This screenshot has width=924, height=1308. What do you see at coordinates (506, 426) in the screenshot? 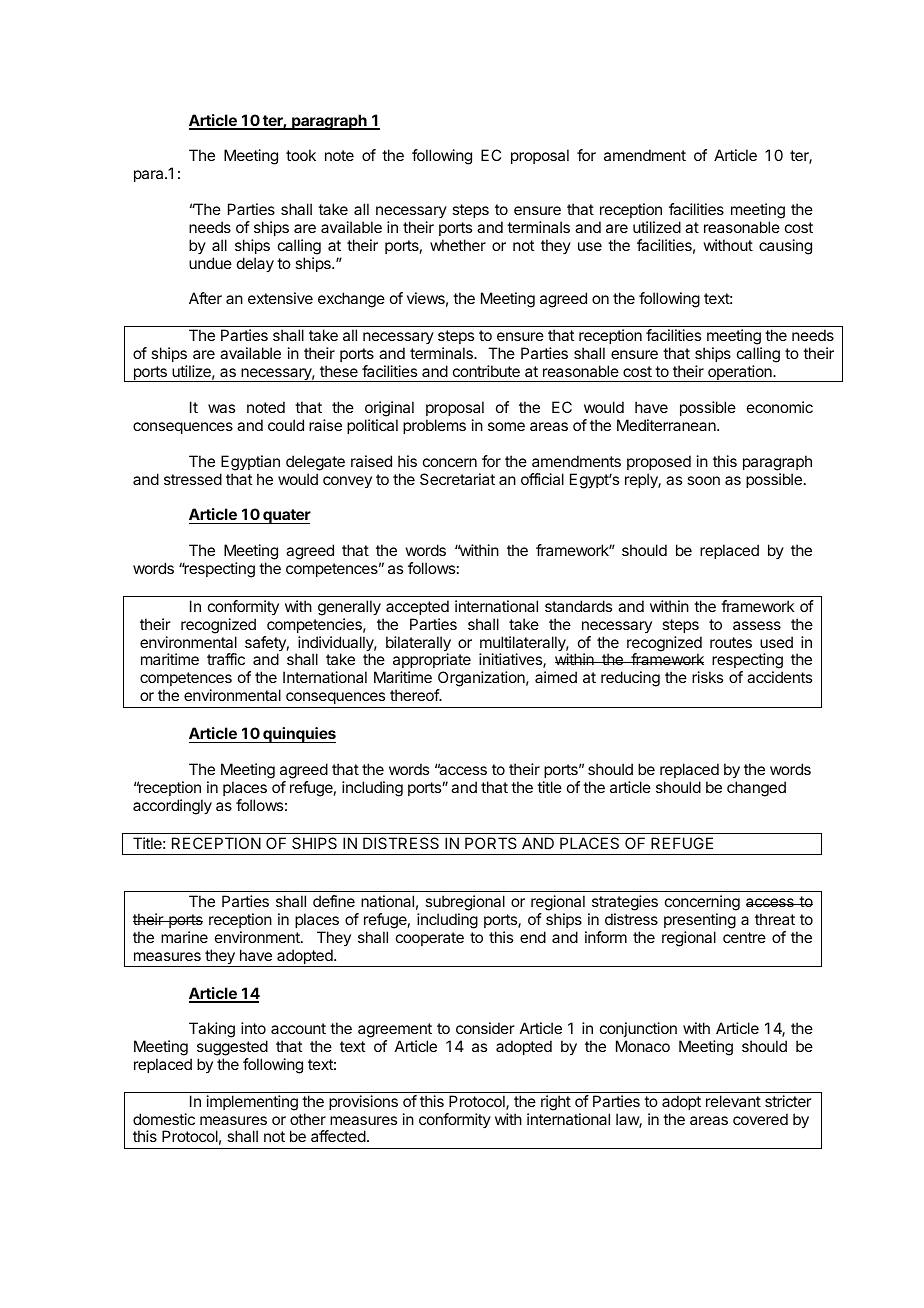
I see `some` at bounding box center [506, 426].
